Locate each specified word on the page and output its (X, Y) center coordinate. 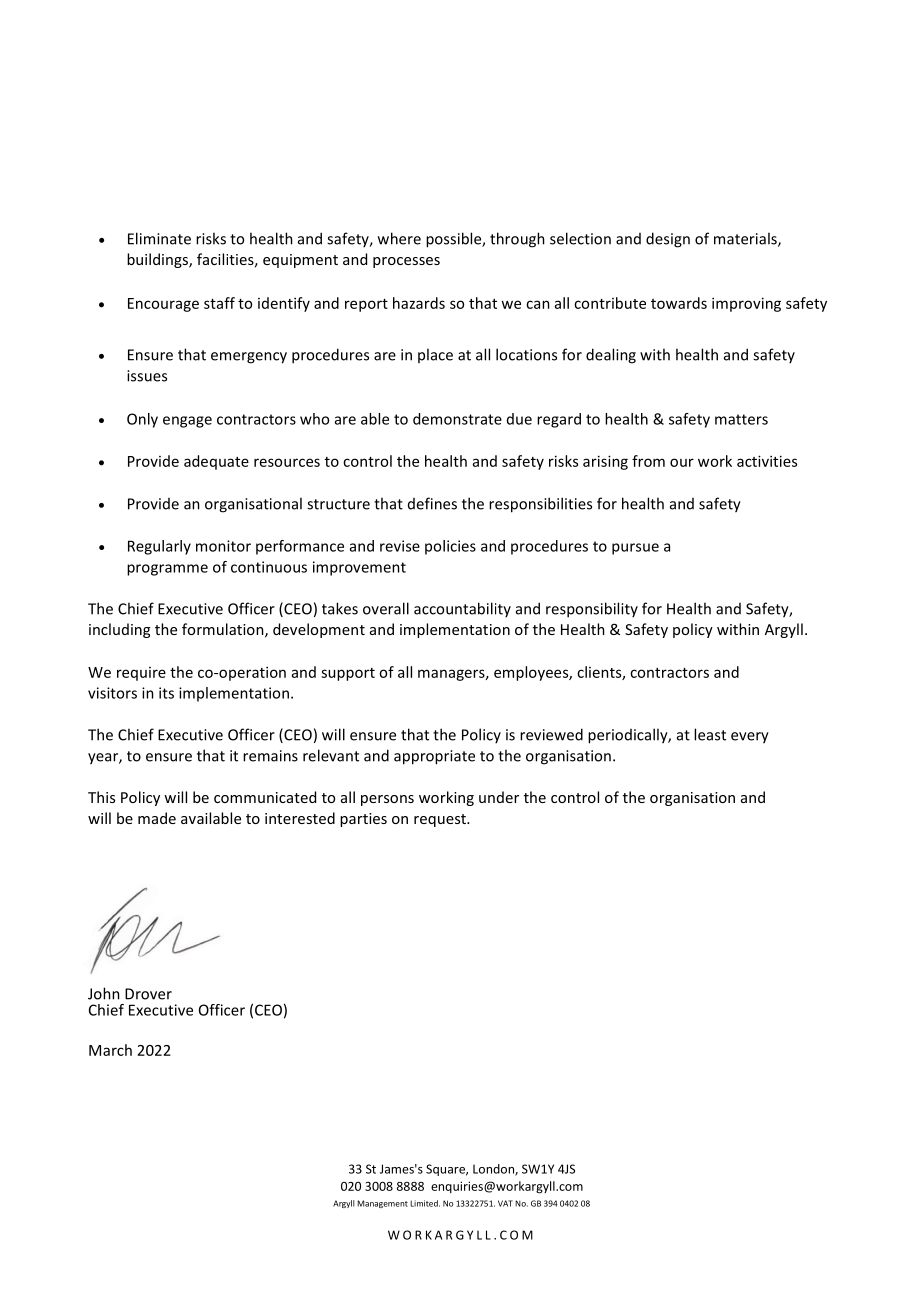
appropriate (434, 757)
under (499, 797)
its (166, 693)
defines (432, 503)
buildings (158, 260)
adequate (216, 462)
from (648, 461)
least (710, 734)
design (668, 240)
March (110, 1050)
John (104, 993)
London (494, 1170)
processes (406, 262)
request (441, 820)
